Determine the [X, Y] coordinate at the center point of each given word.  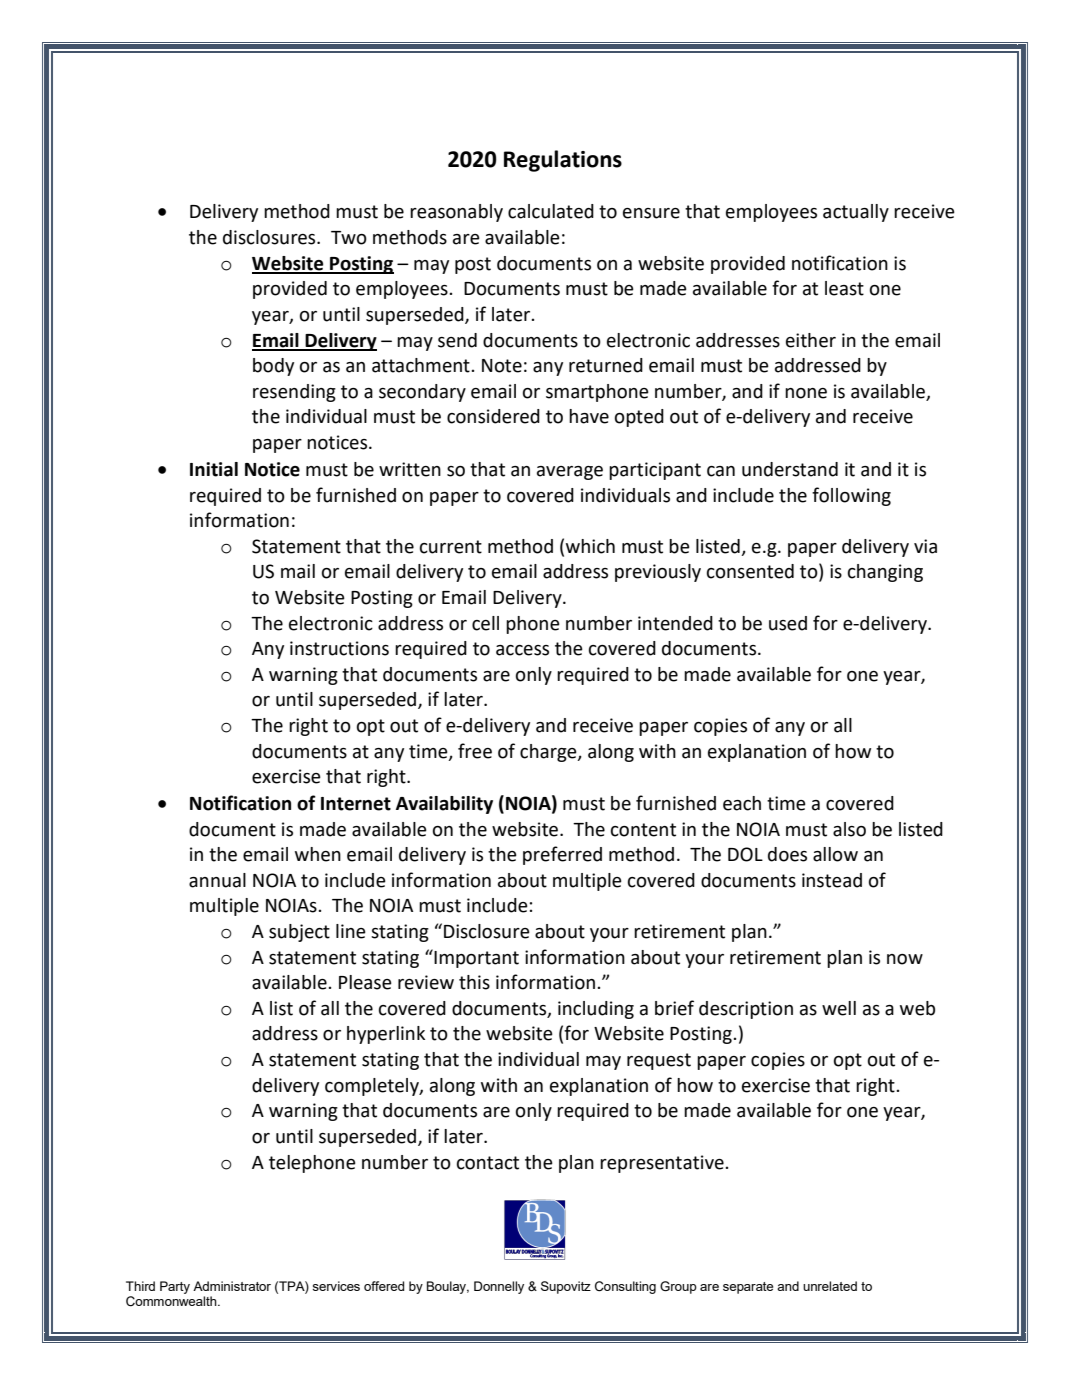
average [570, 473]
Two [349, 238]
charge [549, 753]
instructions [339, 648]
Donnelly [499, 1287]
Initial [214, 469]
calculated [551, 211]
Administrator [232, 1286]
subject [299, 933]
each [742, 803]
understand [790, 469]
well [839, 1008]
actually [856, 213]
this [474, 982]
